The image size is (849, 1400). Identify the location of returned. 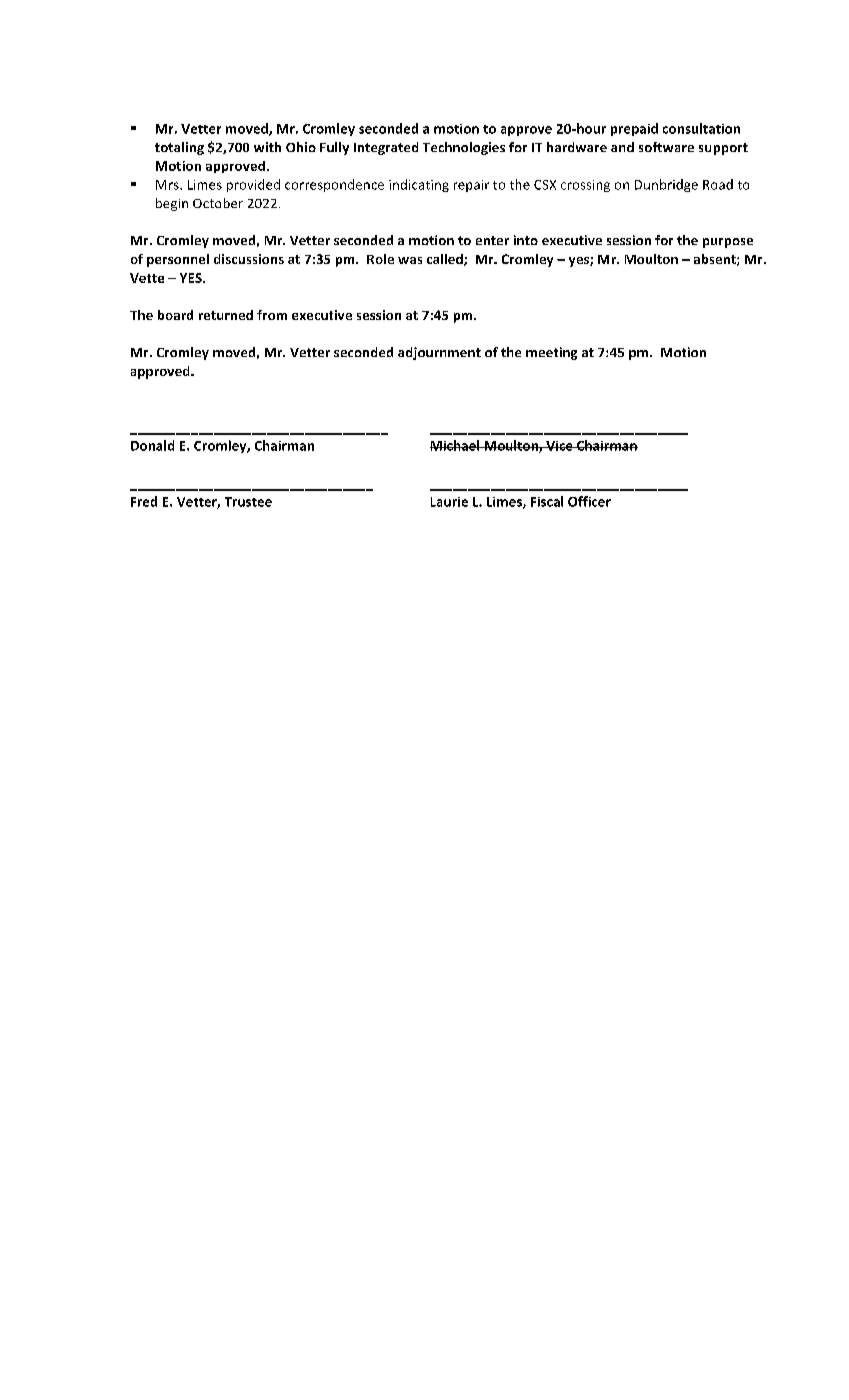
(226, 315).
